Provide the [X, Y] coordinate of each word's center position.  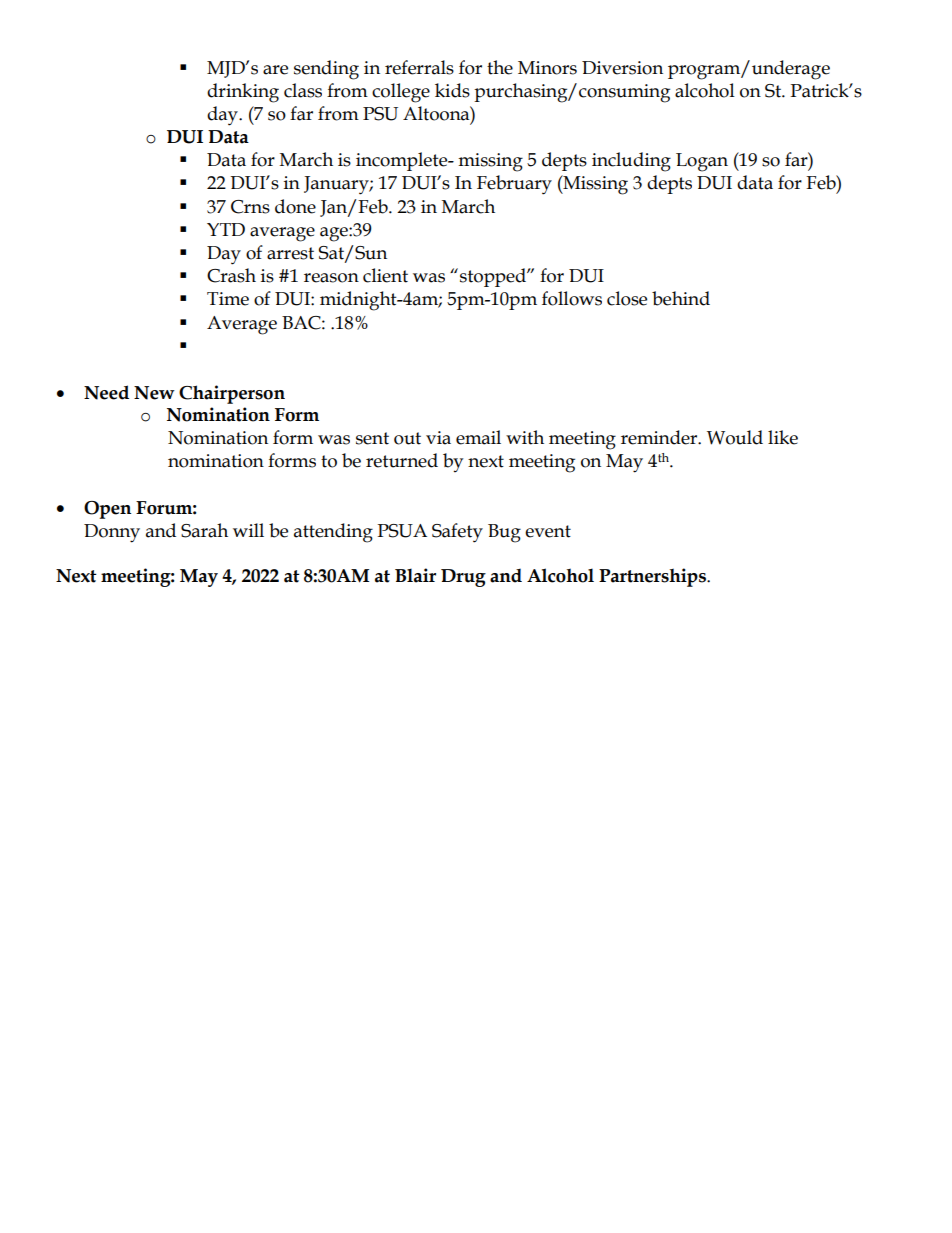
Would [735, 437]
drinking [243, 93]
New [154, 393]
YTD [226, 229]
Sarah [204, 530]
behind [681, 298]
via [438, 438]
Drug [463, 578]
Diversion [622, 68]
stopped [494, 277]
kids [452, 90]
